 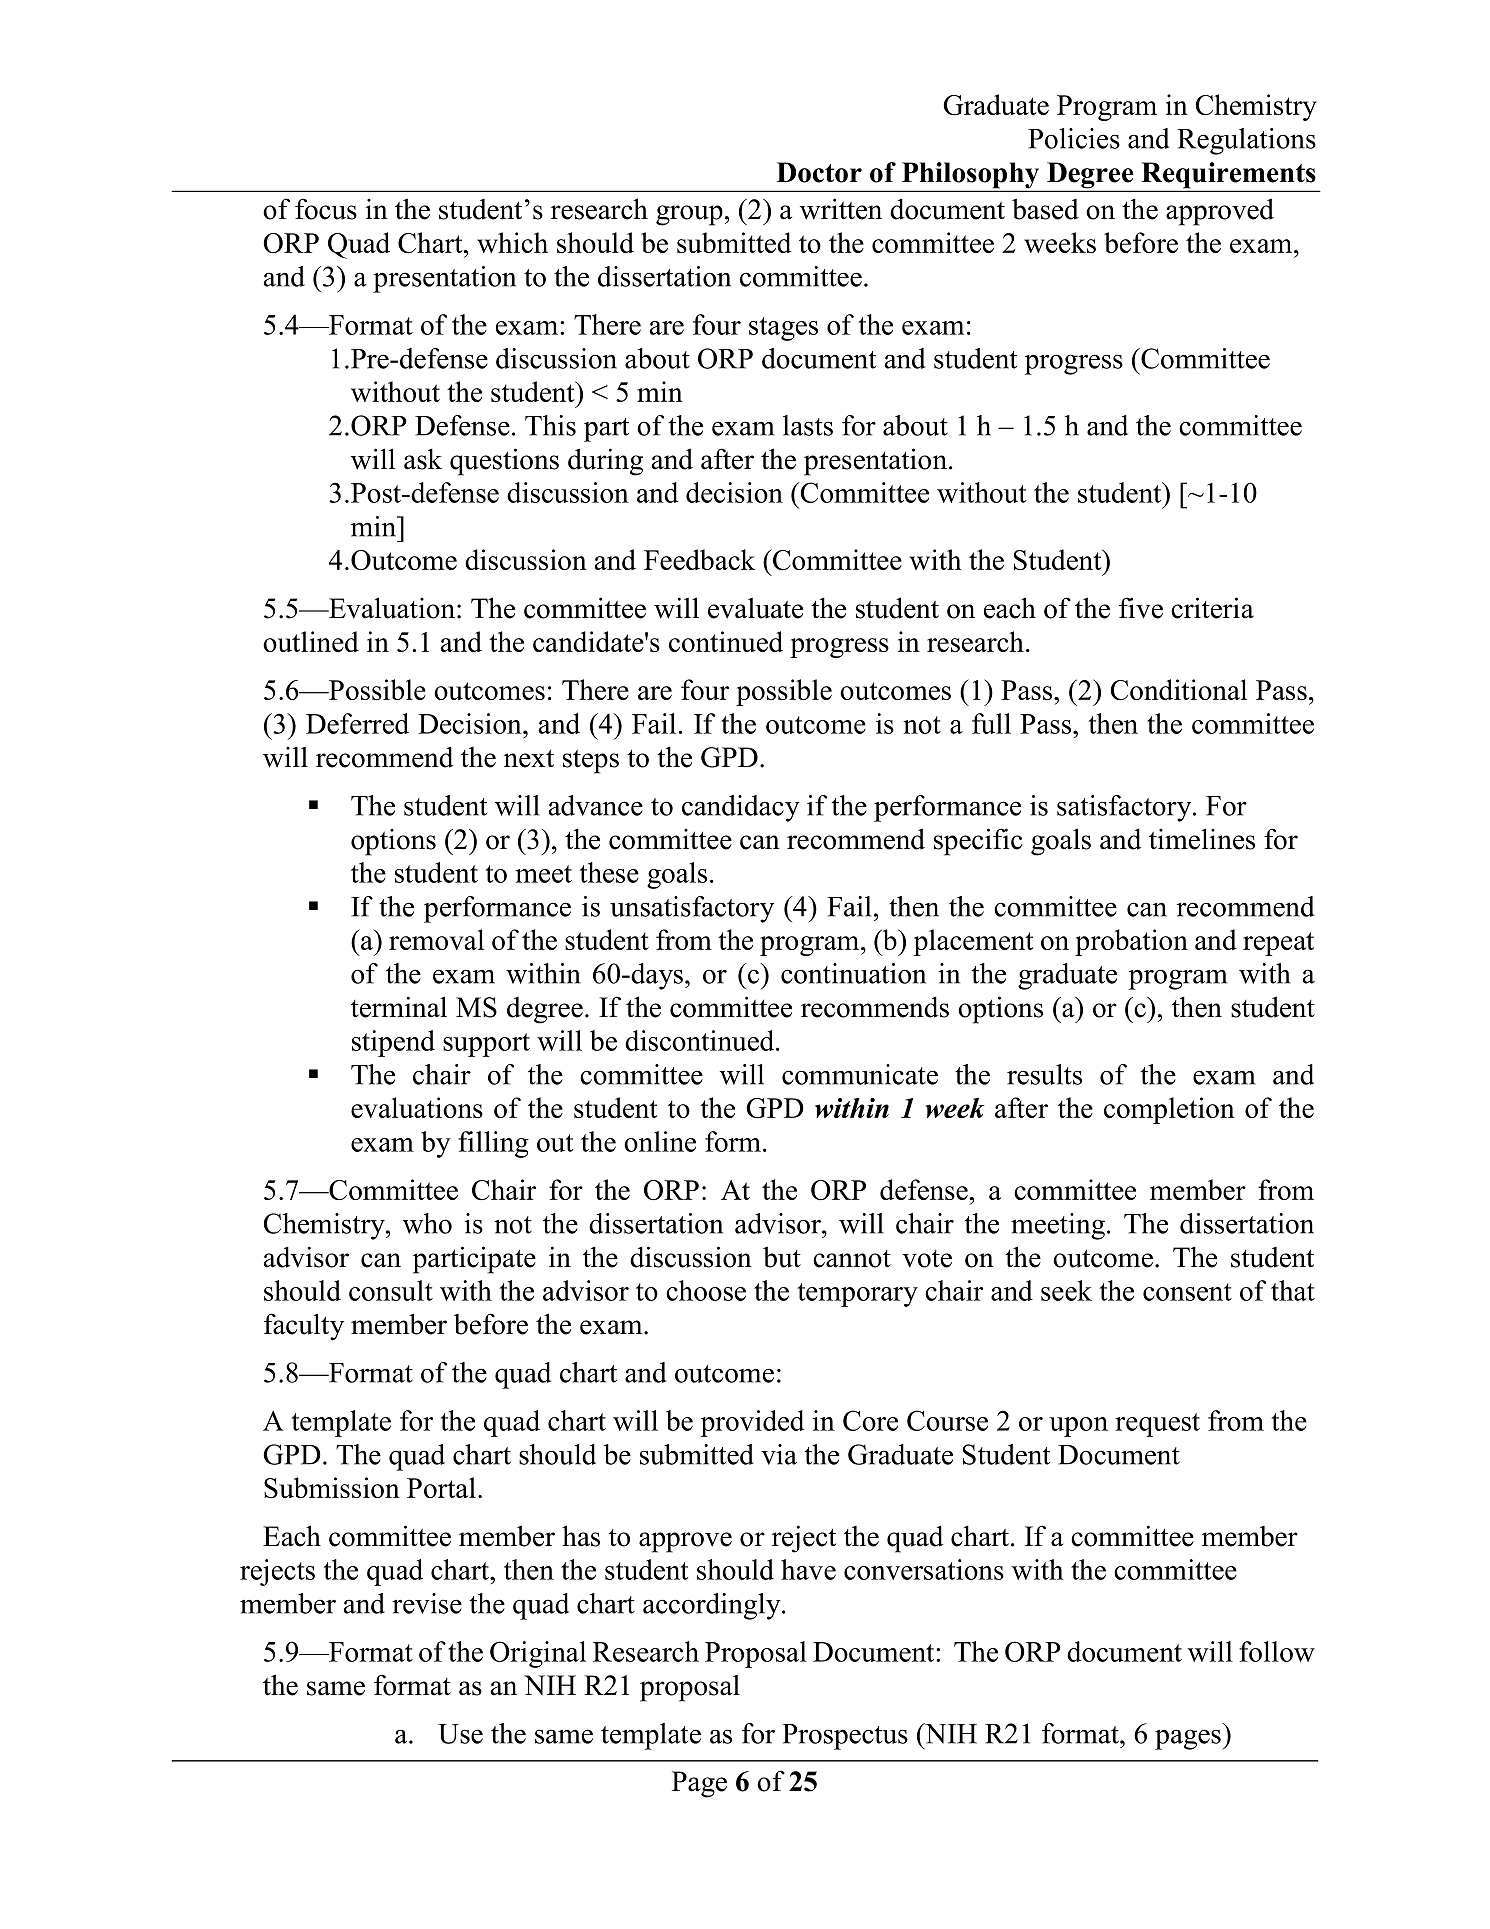 What do you see at coordinates (1277, 1651) in the screenshot?
I see `follow` at bounding box center [1277, 1651].
